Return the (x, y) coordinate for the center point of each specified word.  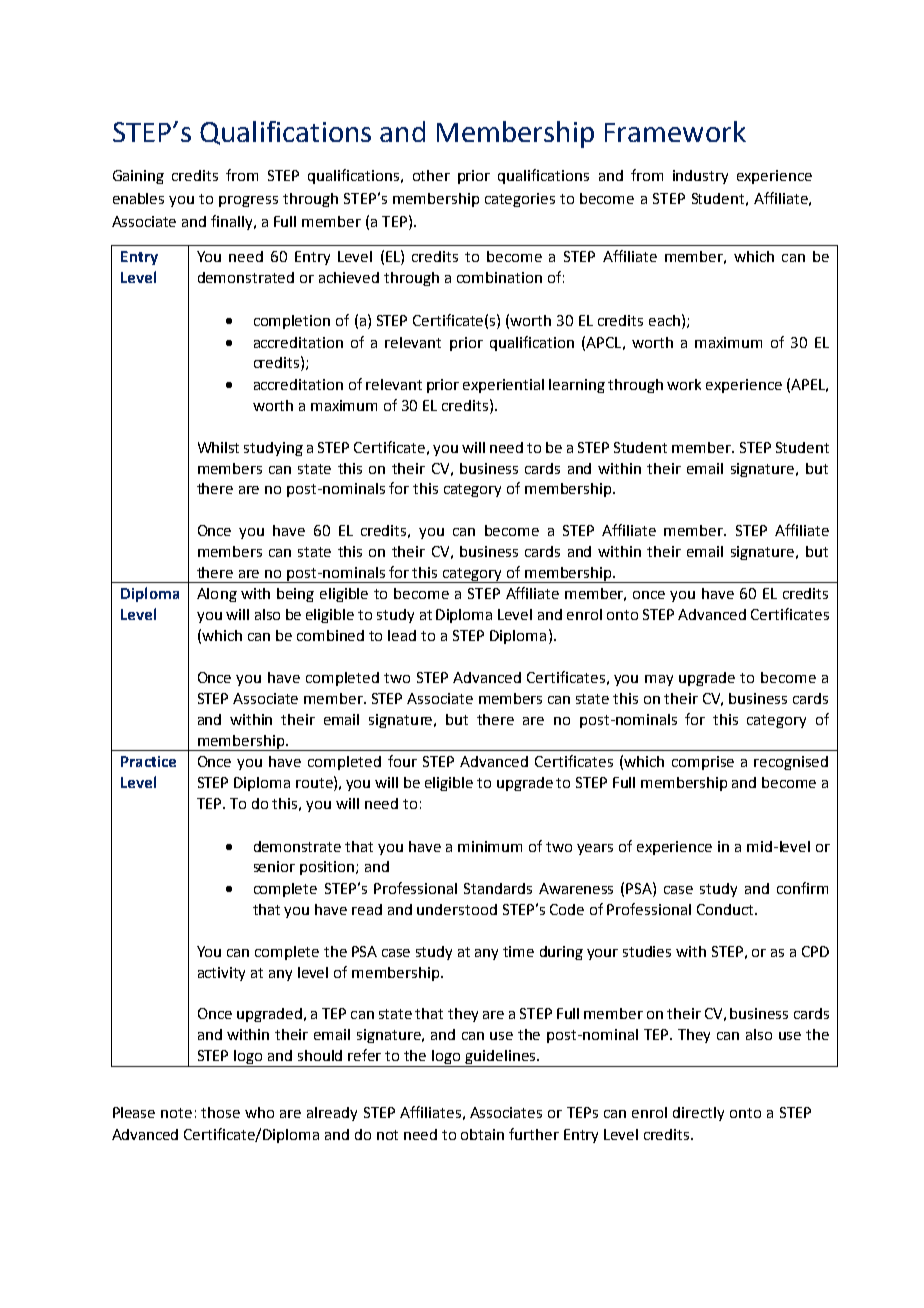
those (220, 1112)
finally (233, 222)
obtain (482, 1134)
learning (577, 386)
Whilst (218, 447)
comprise (703, 763)
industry (700, 177)
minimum (490, 846)
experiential (503, 386)
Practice (148, 761)
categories (520, 200)
